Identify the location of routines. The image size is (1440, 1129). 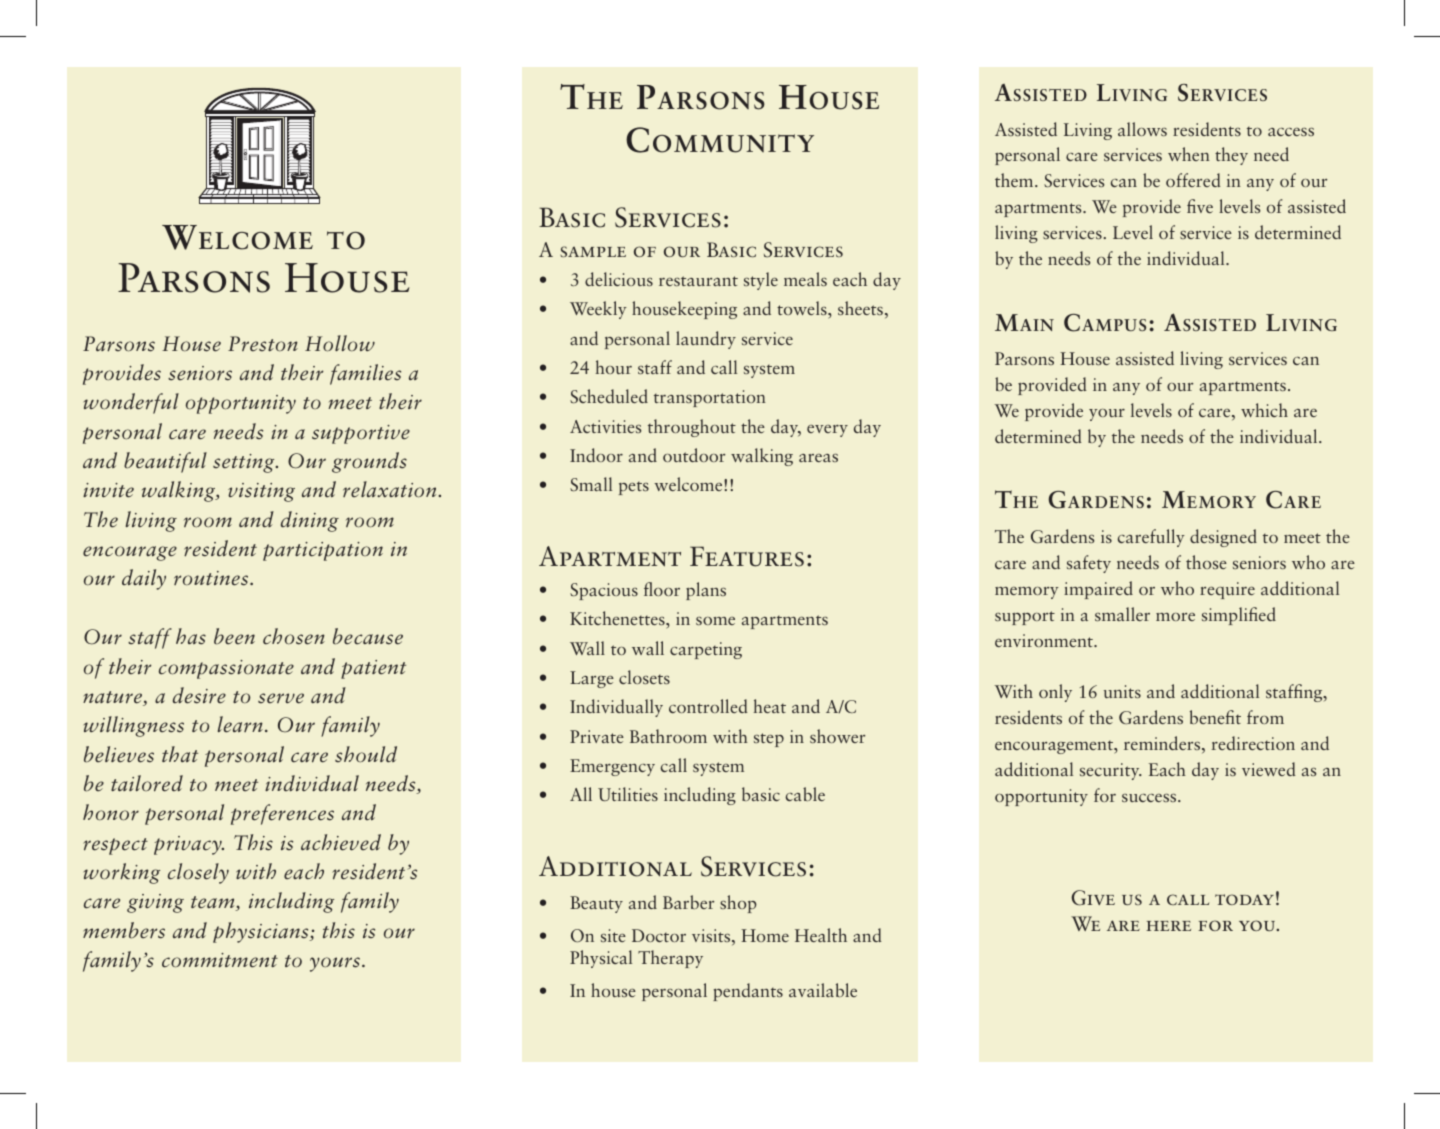
(212, 578).
